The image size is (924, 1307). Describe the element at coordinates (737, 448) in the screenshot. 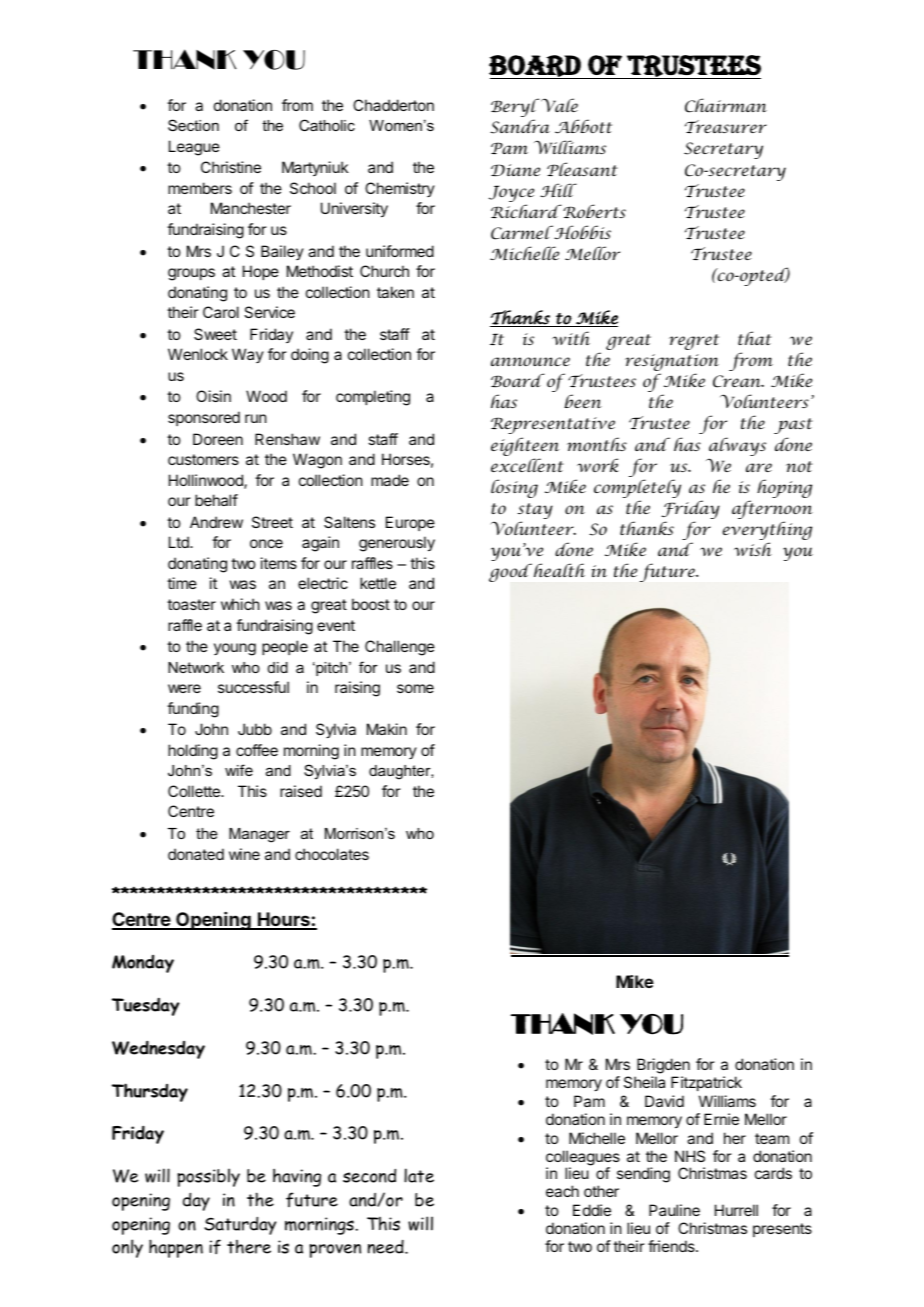

I see `always` at that location.
